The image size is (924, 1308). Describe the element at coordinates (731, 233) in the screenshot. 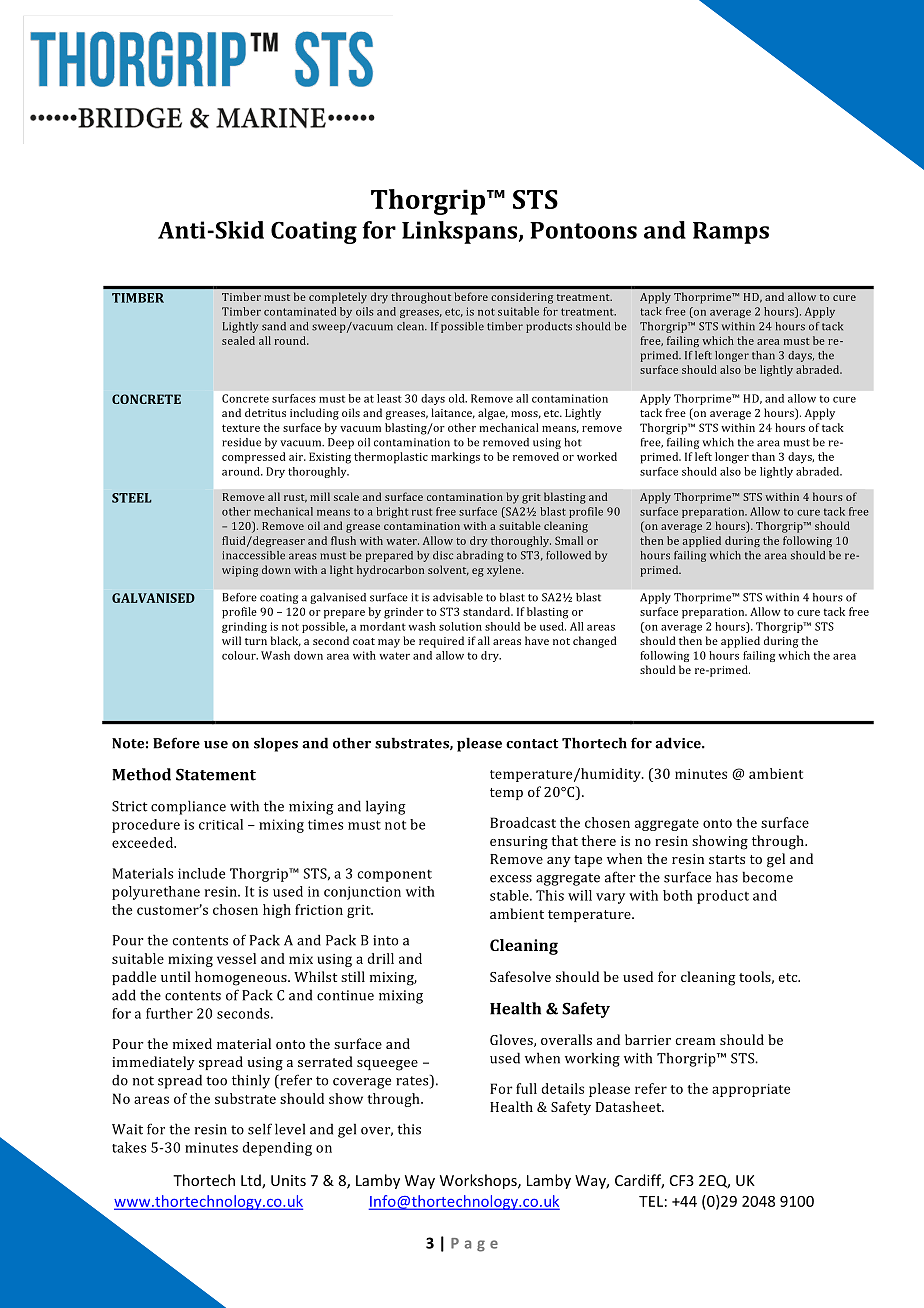

I see `Ramps` at that location.
